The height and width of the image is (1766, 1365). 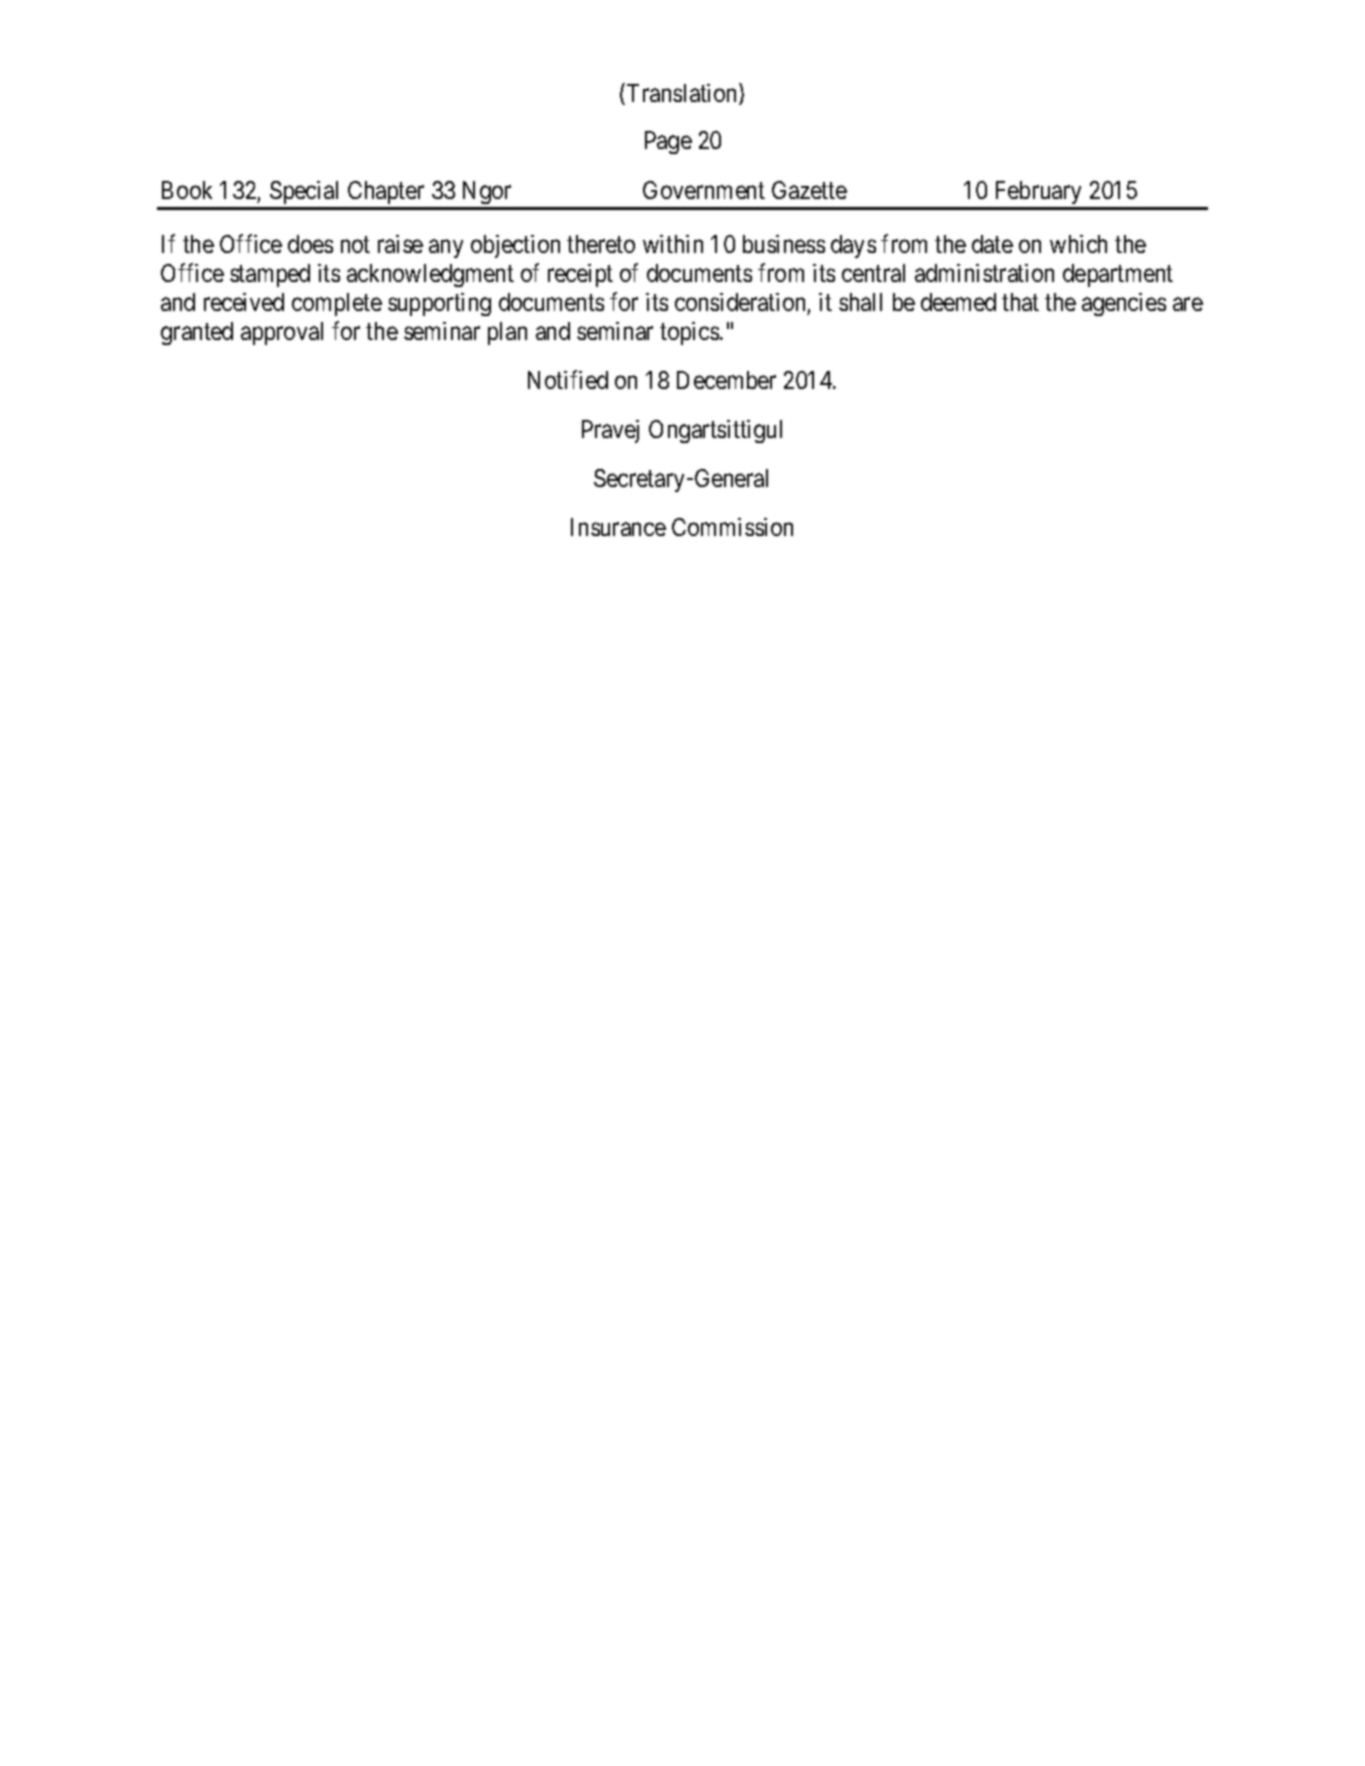 I want to click on December, so click(x=726, y=380).
